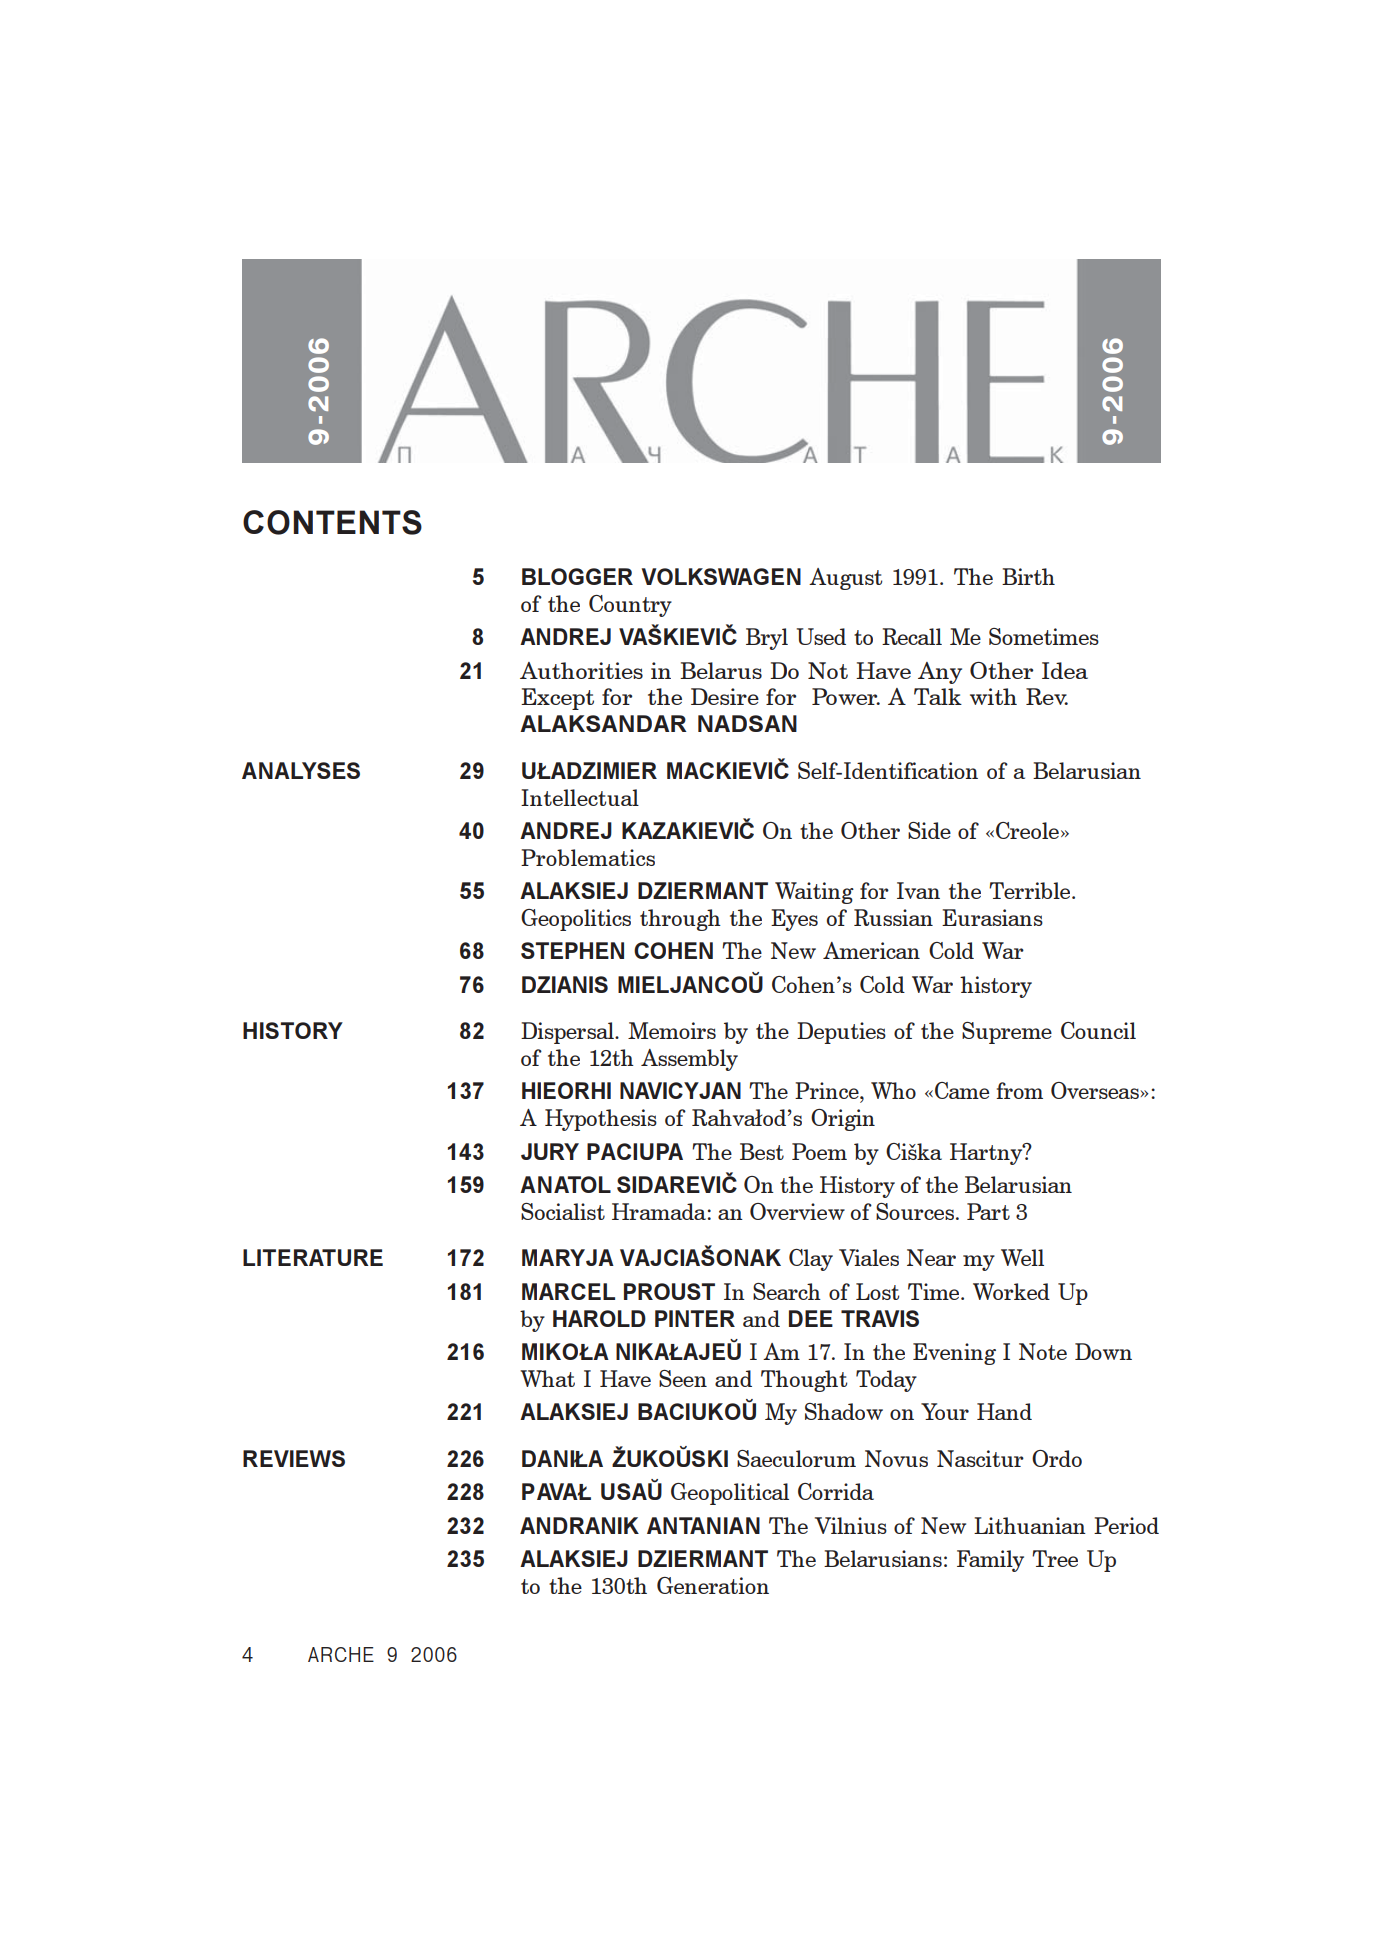  What do you see at coordinates (988, 1211) in the screenshot?
I see `Part` at bounding box center [988, 1211].
